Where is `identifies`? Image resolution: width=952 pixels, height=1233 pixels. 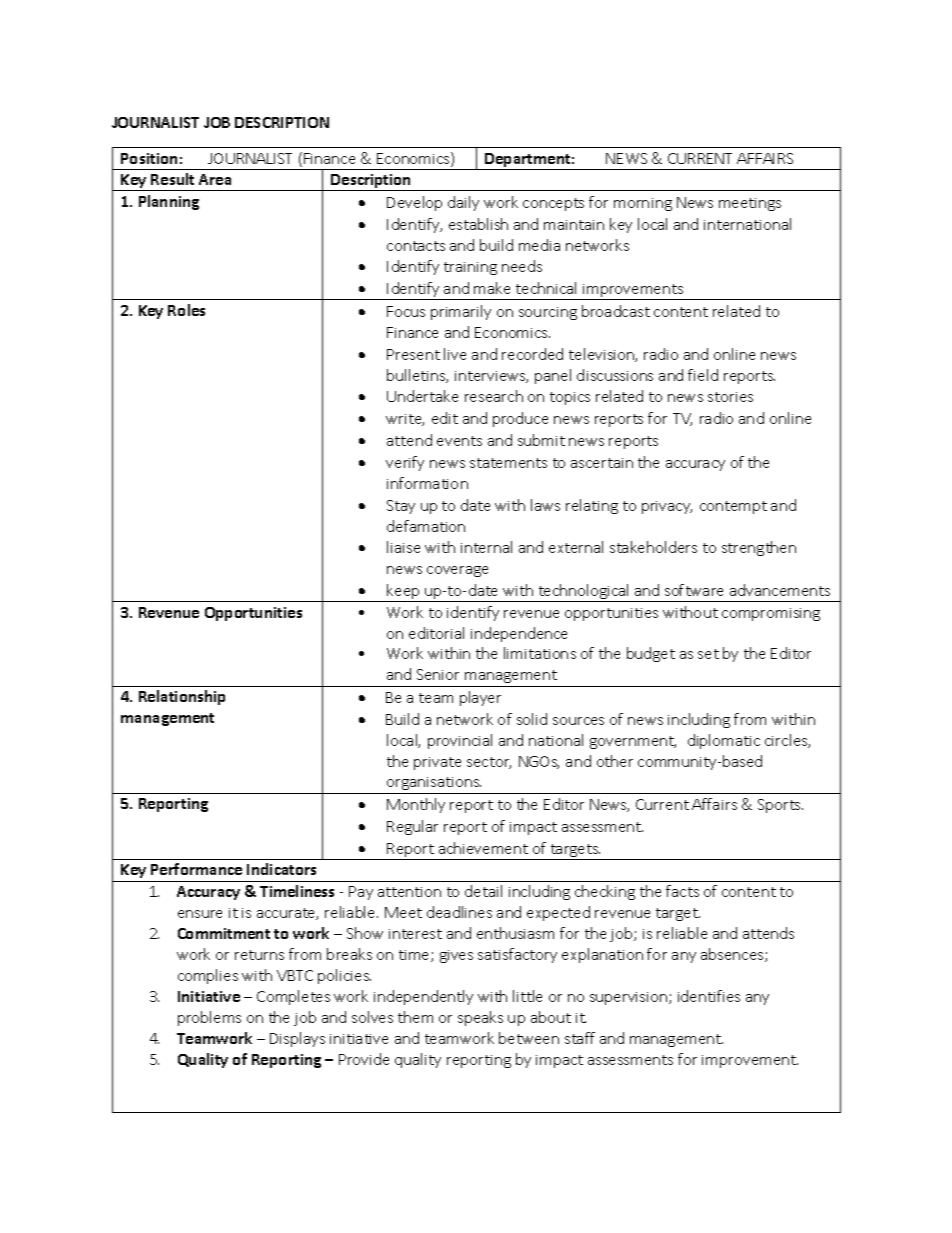 identifies is located at coordinates (709, 996).
